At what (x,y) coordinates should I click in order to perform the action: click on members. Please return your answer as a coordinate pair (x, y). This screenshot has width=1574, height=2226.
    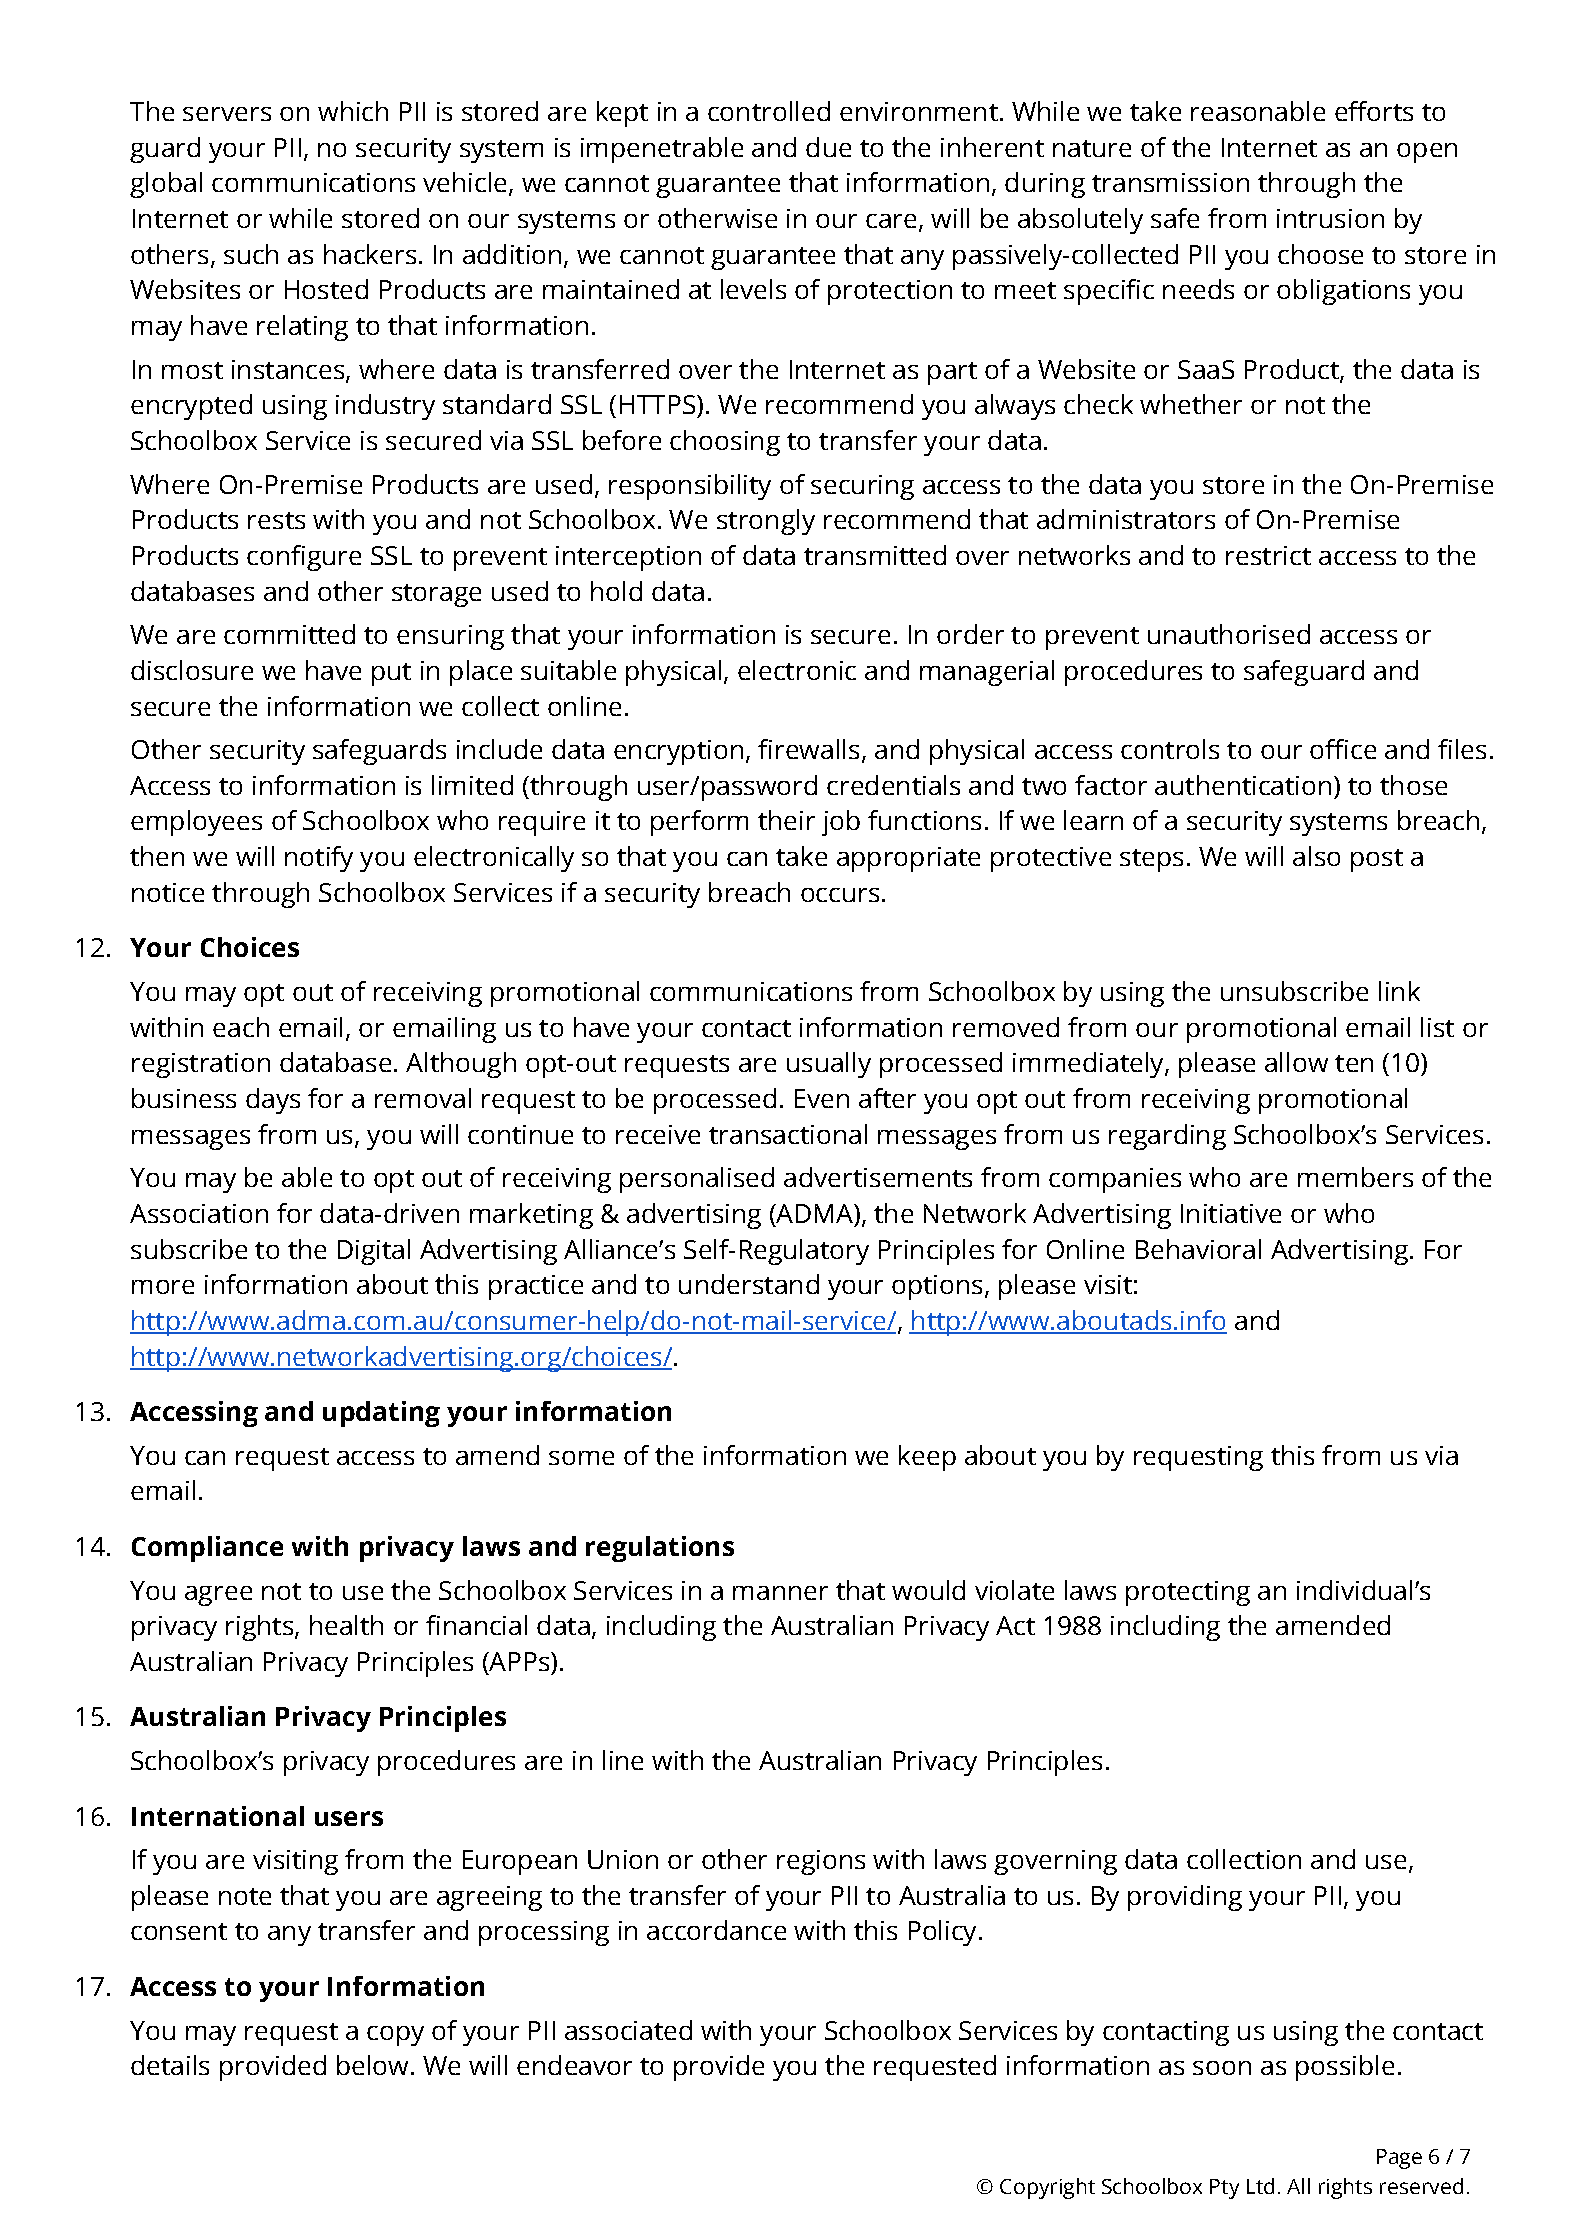
    Looking at the image, I should click on (1355, 1177).
